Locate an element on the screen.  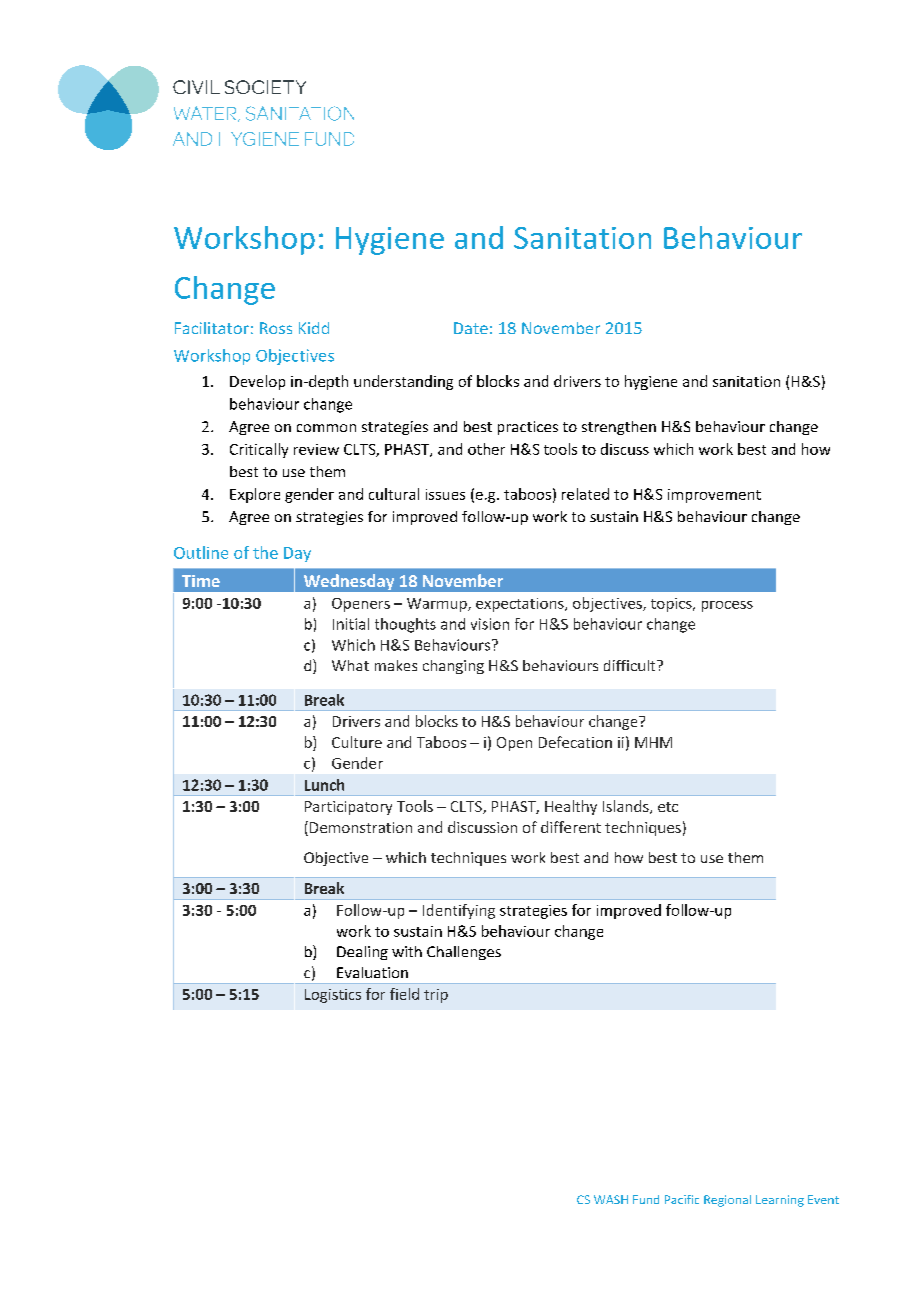
MHM is located at coordinates (653, 742).
